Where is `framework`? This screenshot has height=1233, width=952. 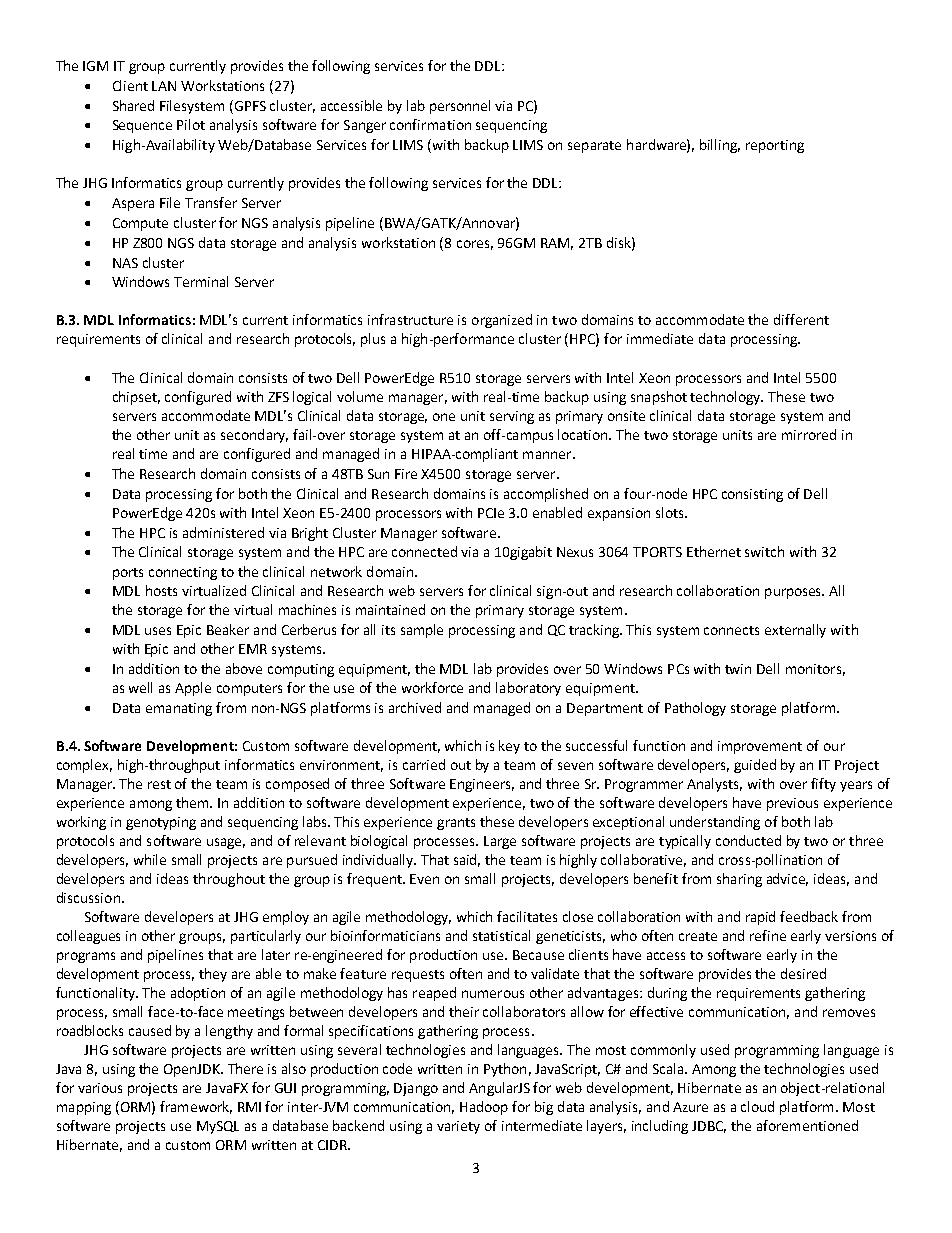
framework is located at coordinates (196, 1107).
